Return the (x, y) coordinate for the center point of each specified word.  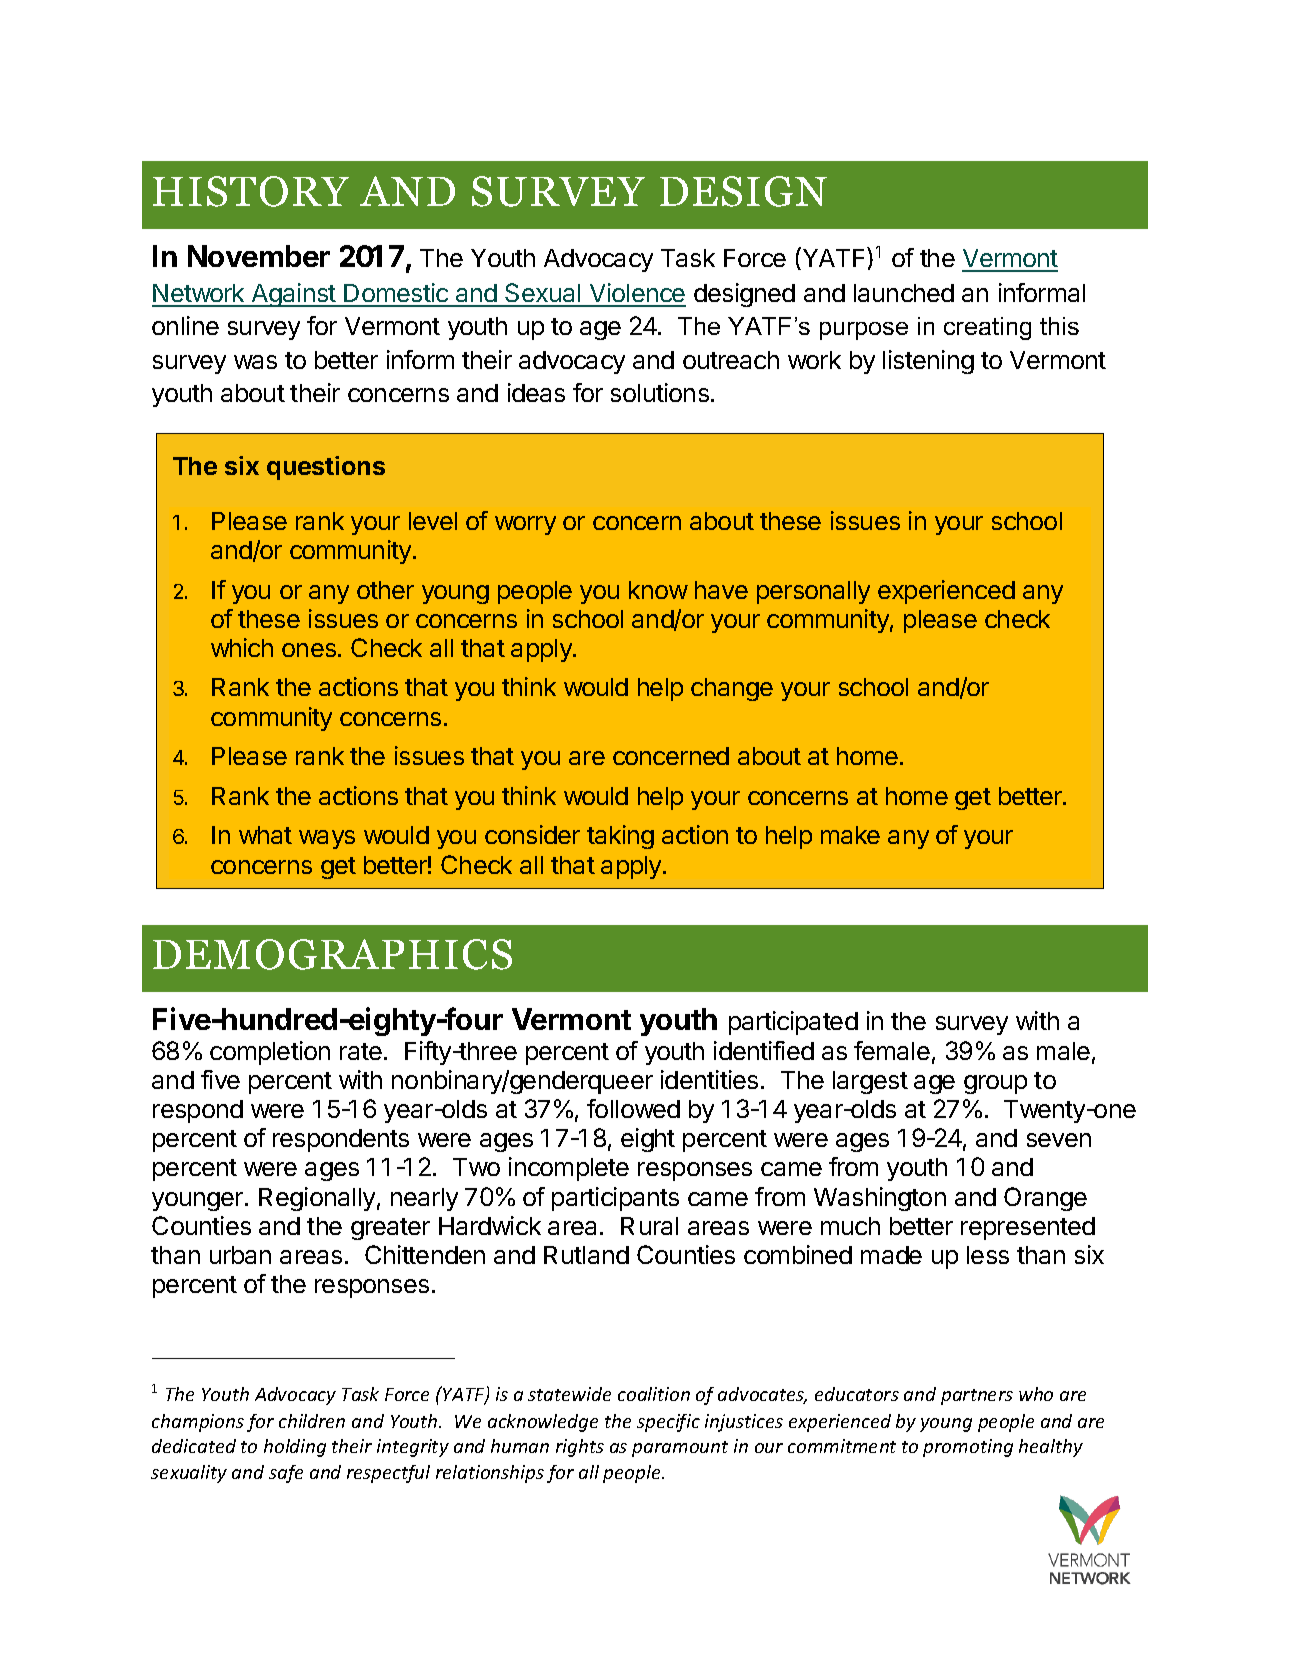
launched (904, 293)
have (721, 590)
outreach (731, 360)
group (995, 1084)
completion (270, 1053)
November (259, 256)
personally (813, 592)
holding (295, 1448)
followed (633, 1108)
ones (309, 650)
